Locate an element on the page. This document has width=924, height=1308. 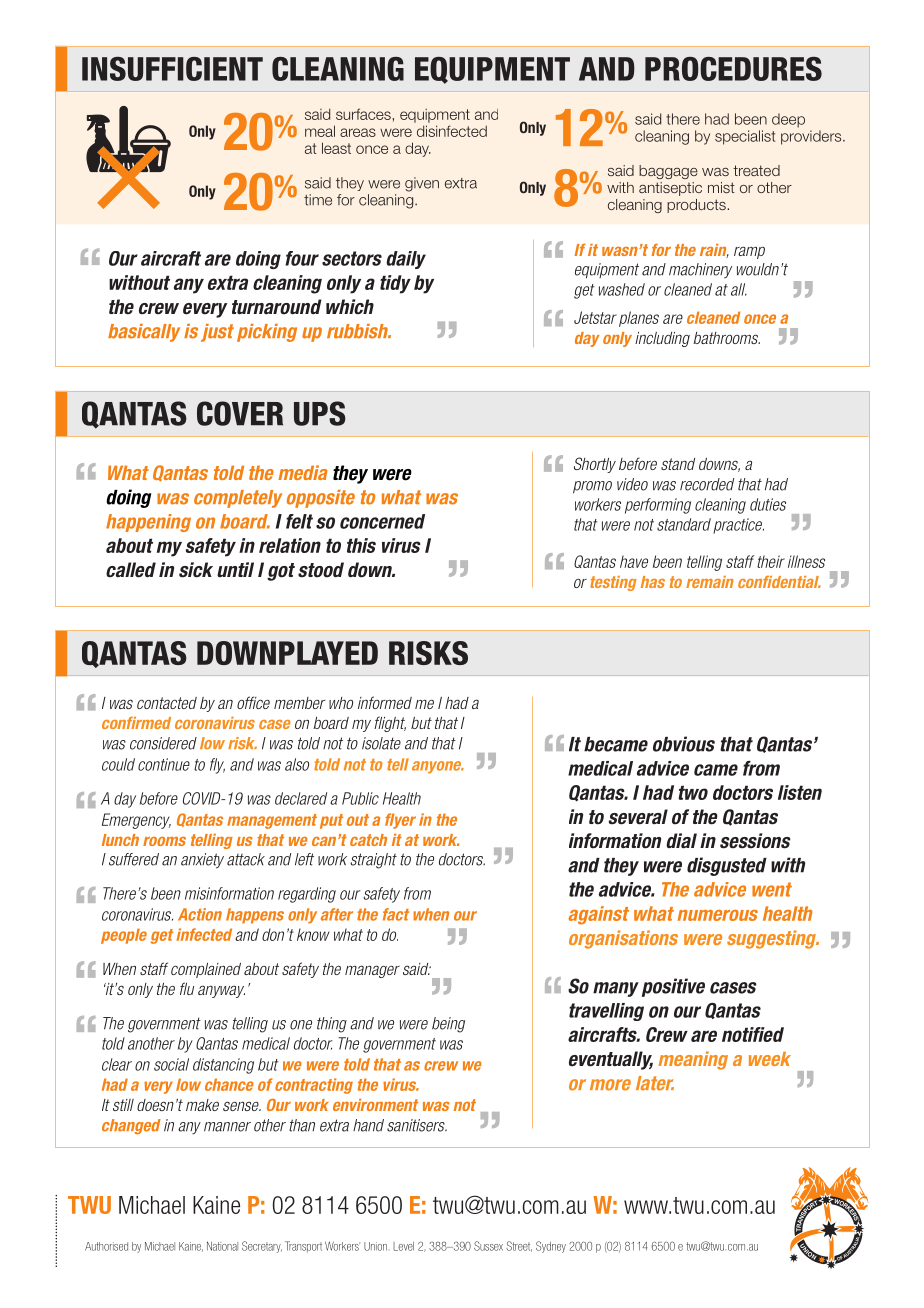
later is located at coordinates (655, 1083).
